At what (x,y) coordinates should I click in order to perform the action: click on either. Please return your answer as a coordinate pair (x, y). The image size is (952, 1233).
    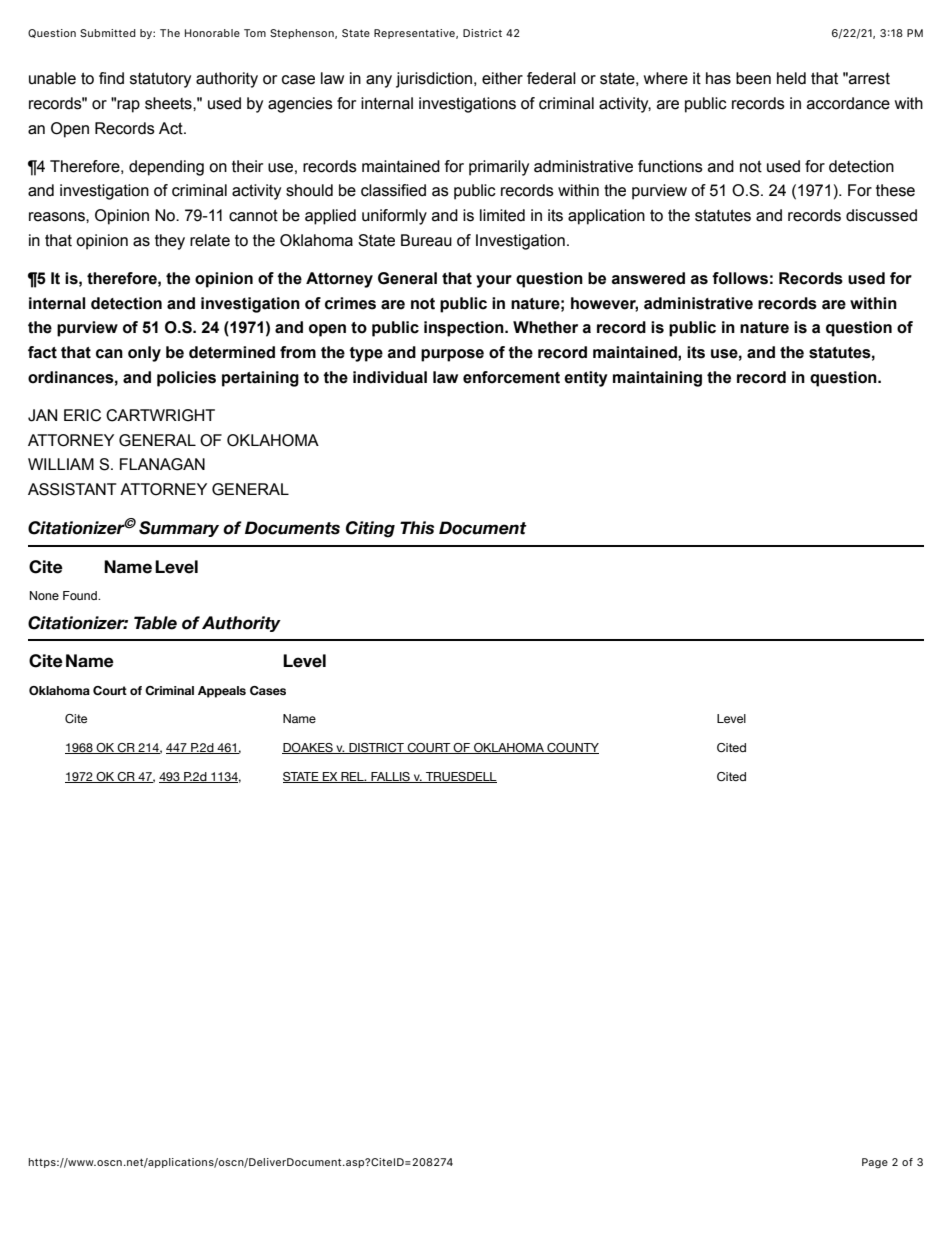
    Looking at the image, I should click on (502, 78).
